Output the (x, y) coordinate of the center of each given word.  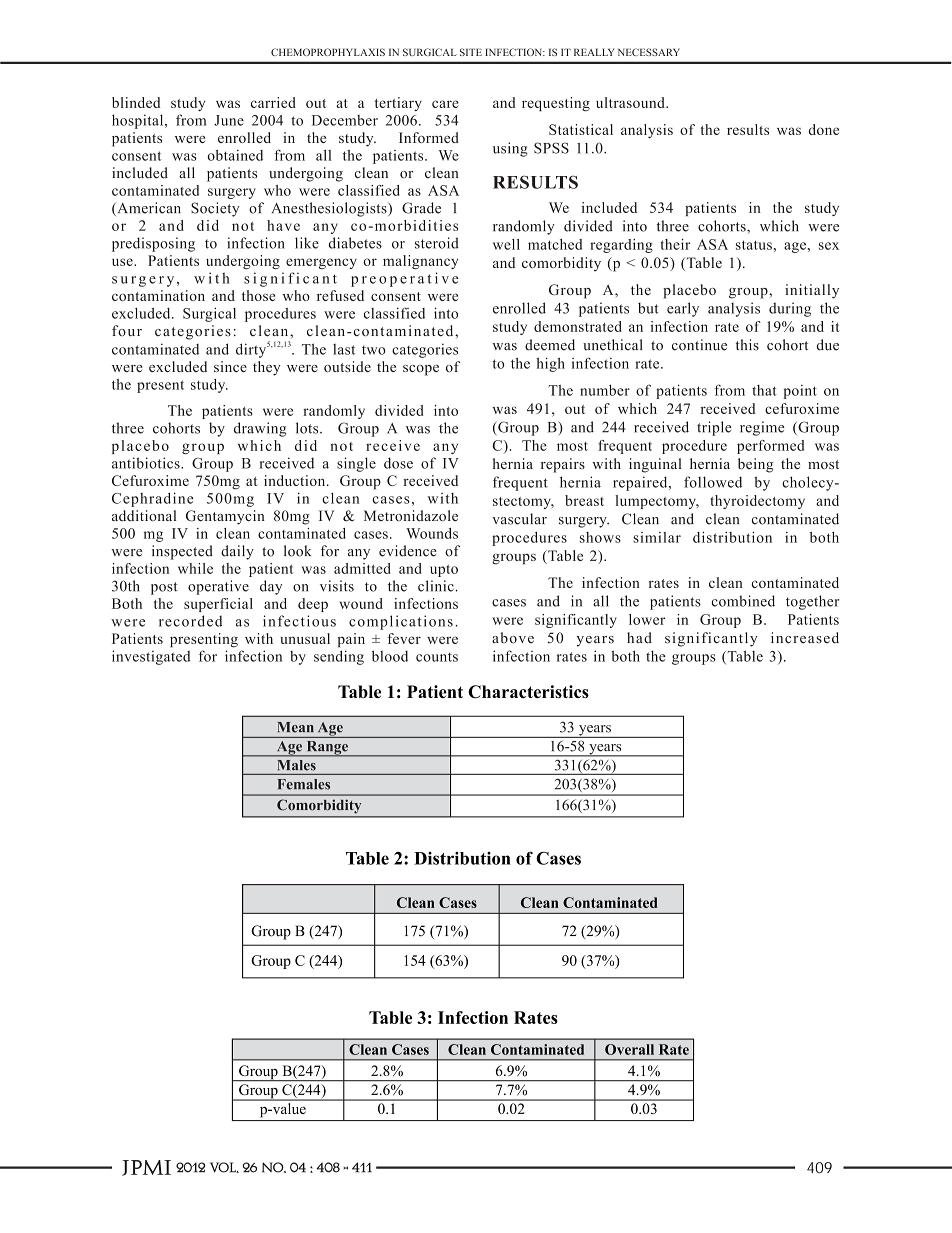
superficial (218, 605)
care (445, 104)
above (513, 638)
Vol (224, 1167)
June (229, 120)
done (824, 129)
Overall (629, 1049)
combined (743, 601)
